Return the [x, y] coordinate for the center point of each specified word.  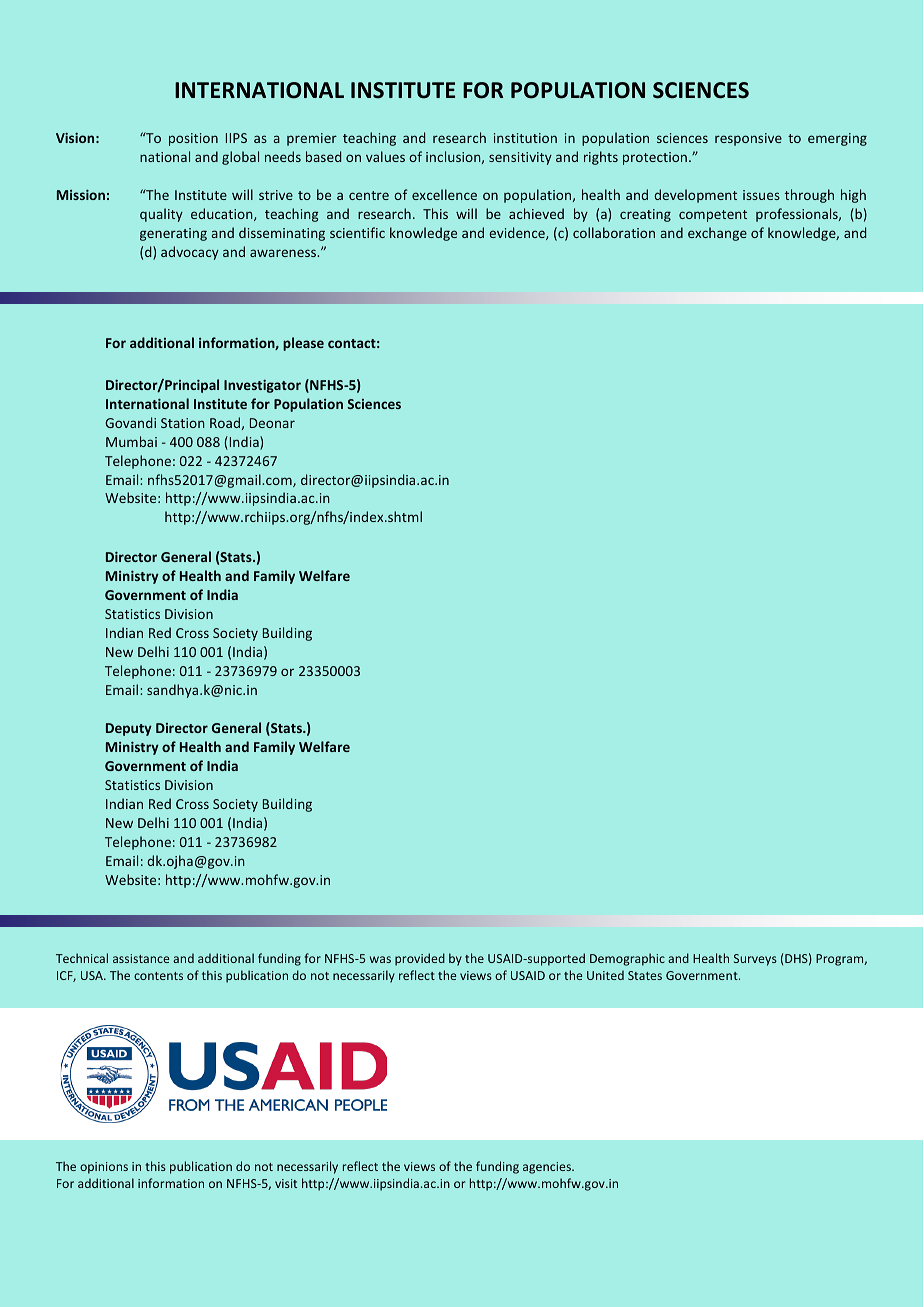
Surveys [755, 960]
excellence [444, 194]
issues [761, 195]
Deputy [129, 729]
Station [183, 423]
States [645, 975]
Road [225, 422]
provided [420, 959]
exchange [717, 234]
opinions [104, 1168]
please [303, 344]
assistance [141, 958]
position [193, 139]
